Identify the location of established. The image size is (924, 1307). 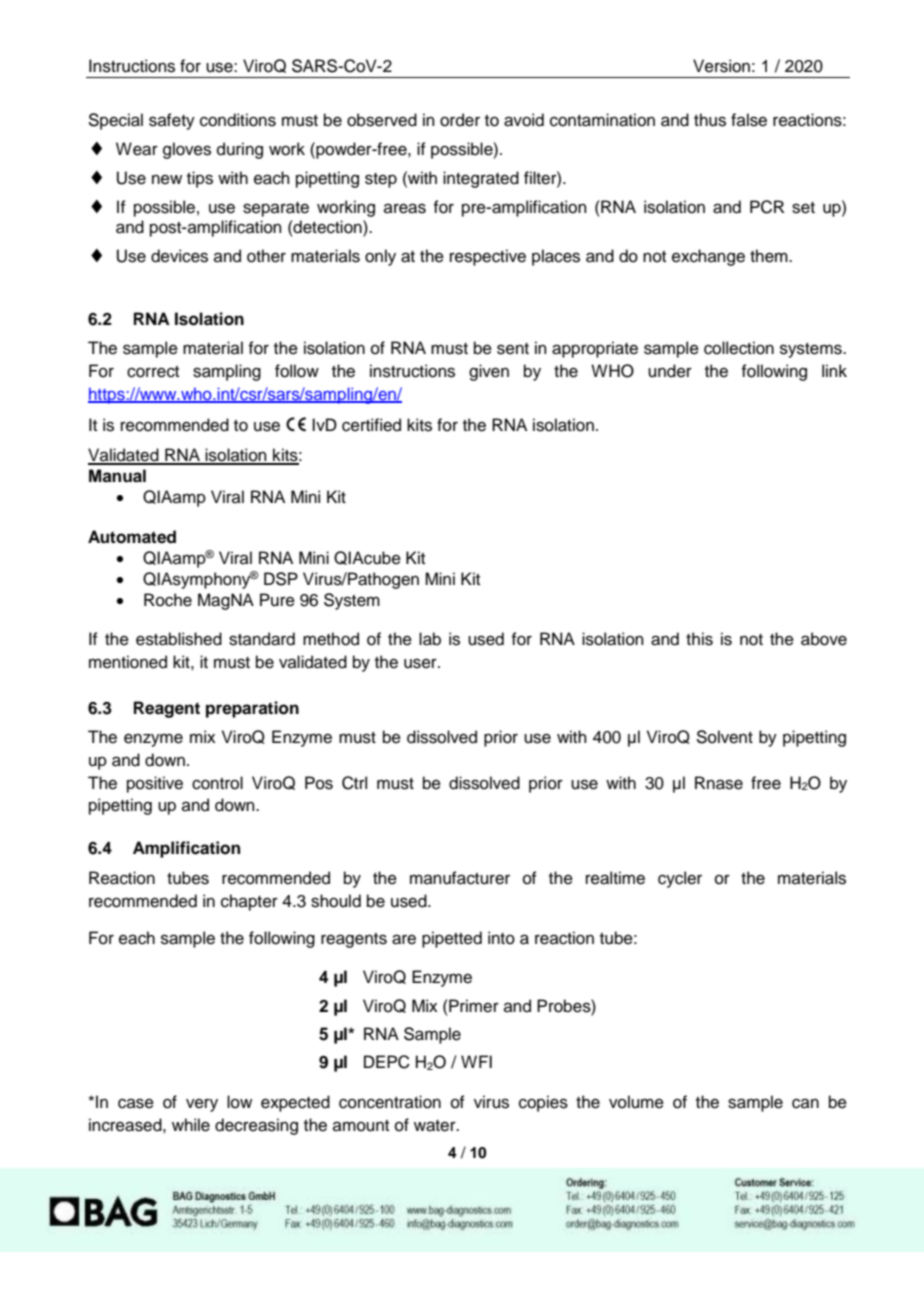
(179, 639).
